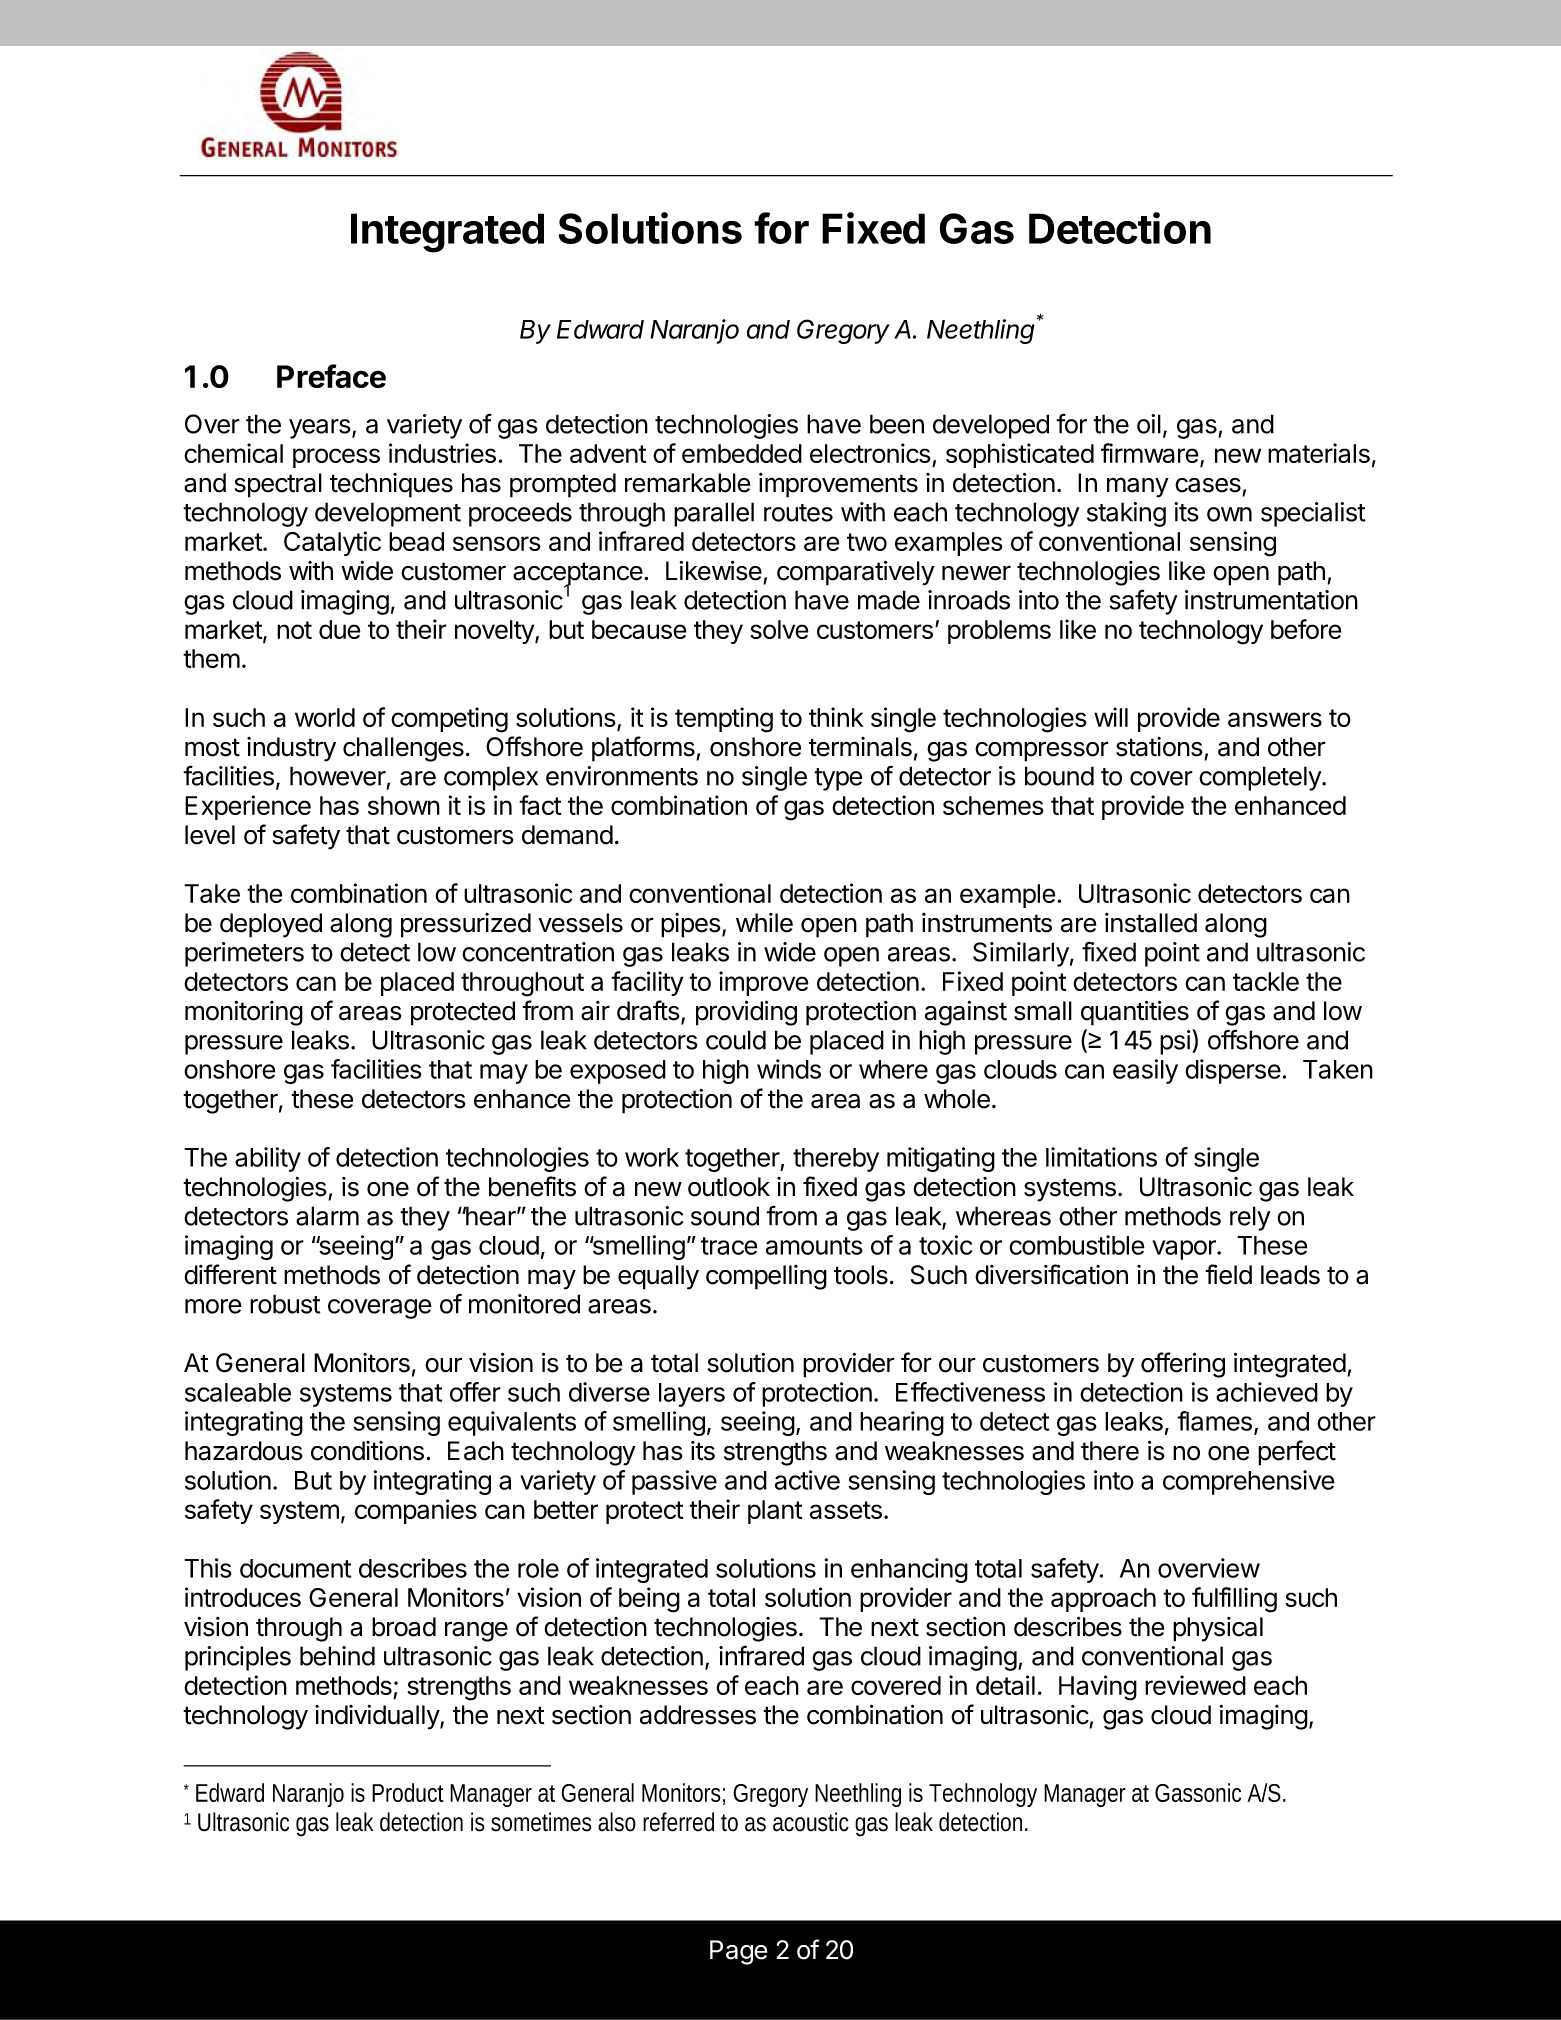 The height and width of the screenshot is (2020, 1561). I want to click on embedded, so click(742, 453).
